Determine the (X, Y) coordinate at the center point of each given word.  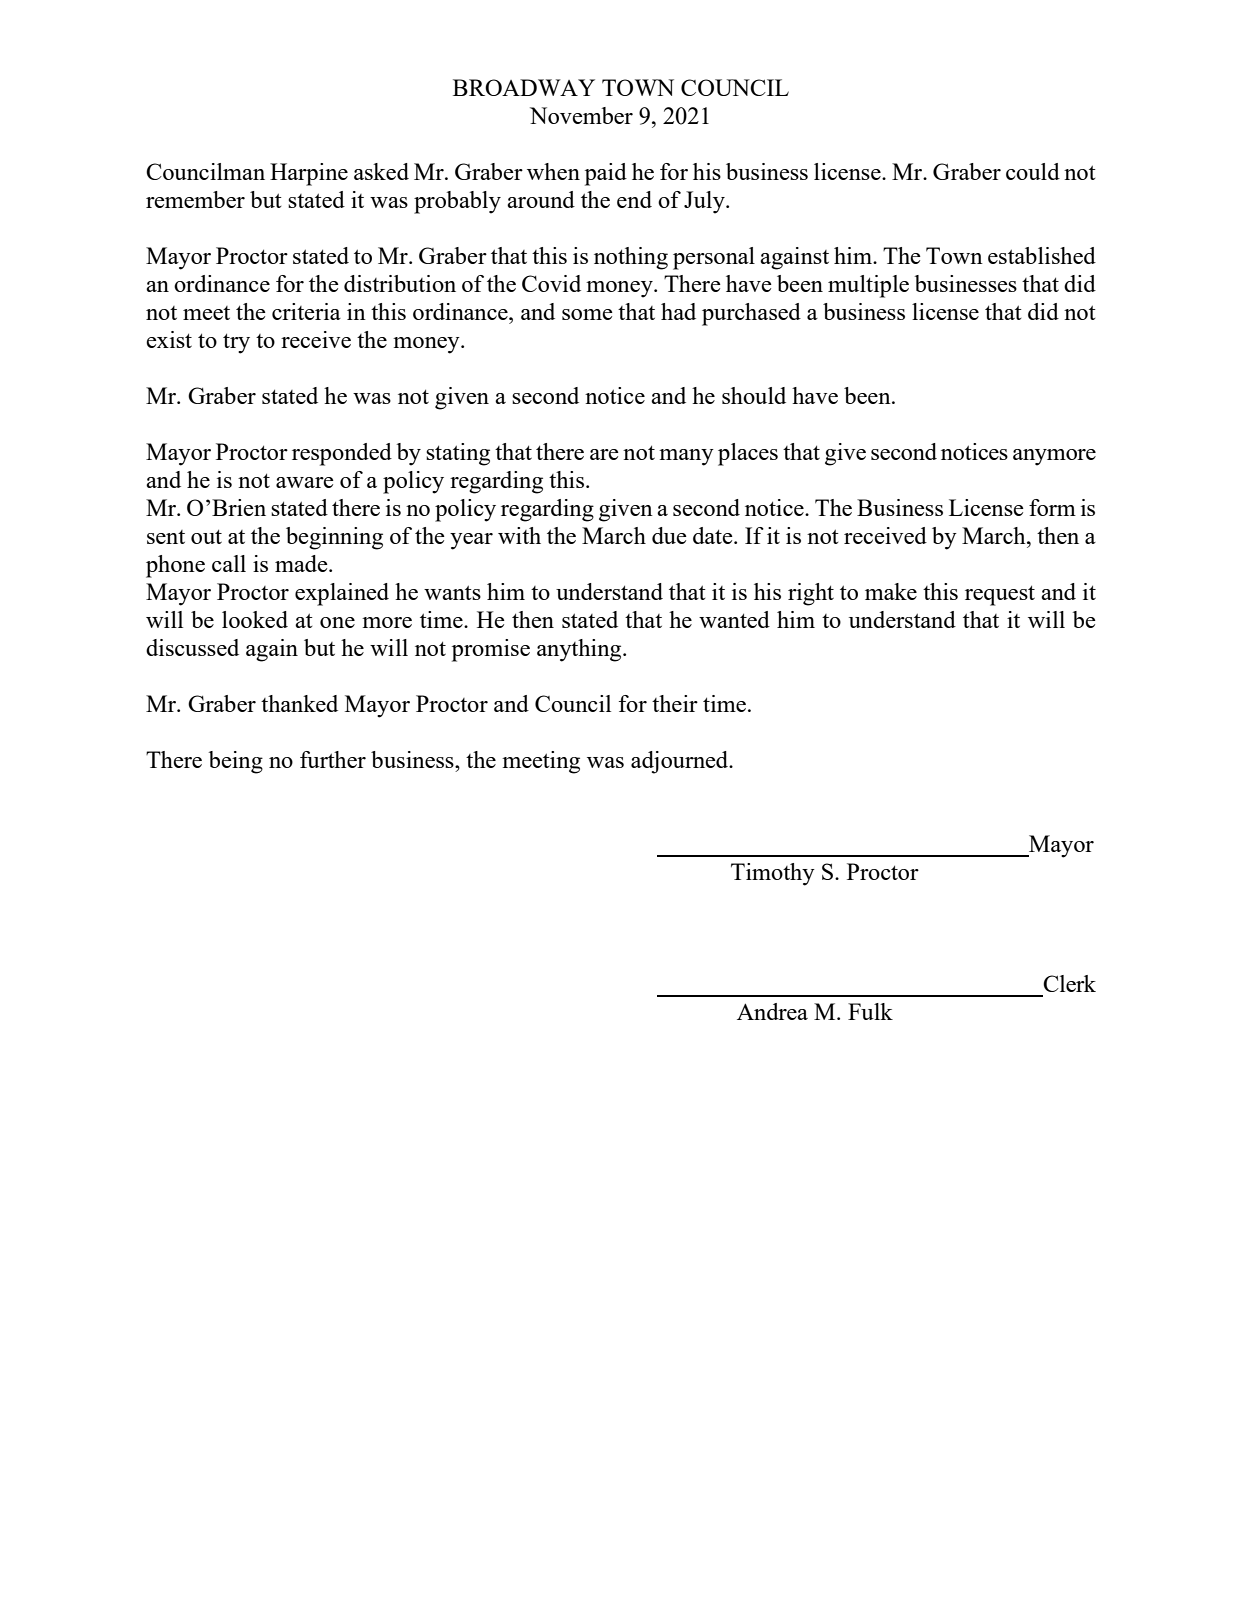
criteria (306, 311)
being (236, 762)
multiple (868, 286)
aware (305, 482)
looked (255, 619)
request (1000, 595)
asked (381, 171)
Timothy (773, 874)
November (581, 115)
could (1033, 171)
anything (580, 650)
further (333, 759)
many (686, 457)
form (1052, 507)
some (587, 314)
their (675, 703)
